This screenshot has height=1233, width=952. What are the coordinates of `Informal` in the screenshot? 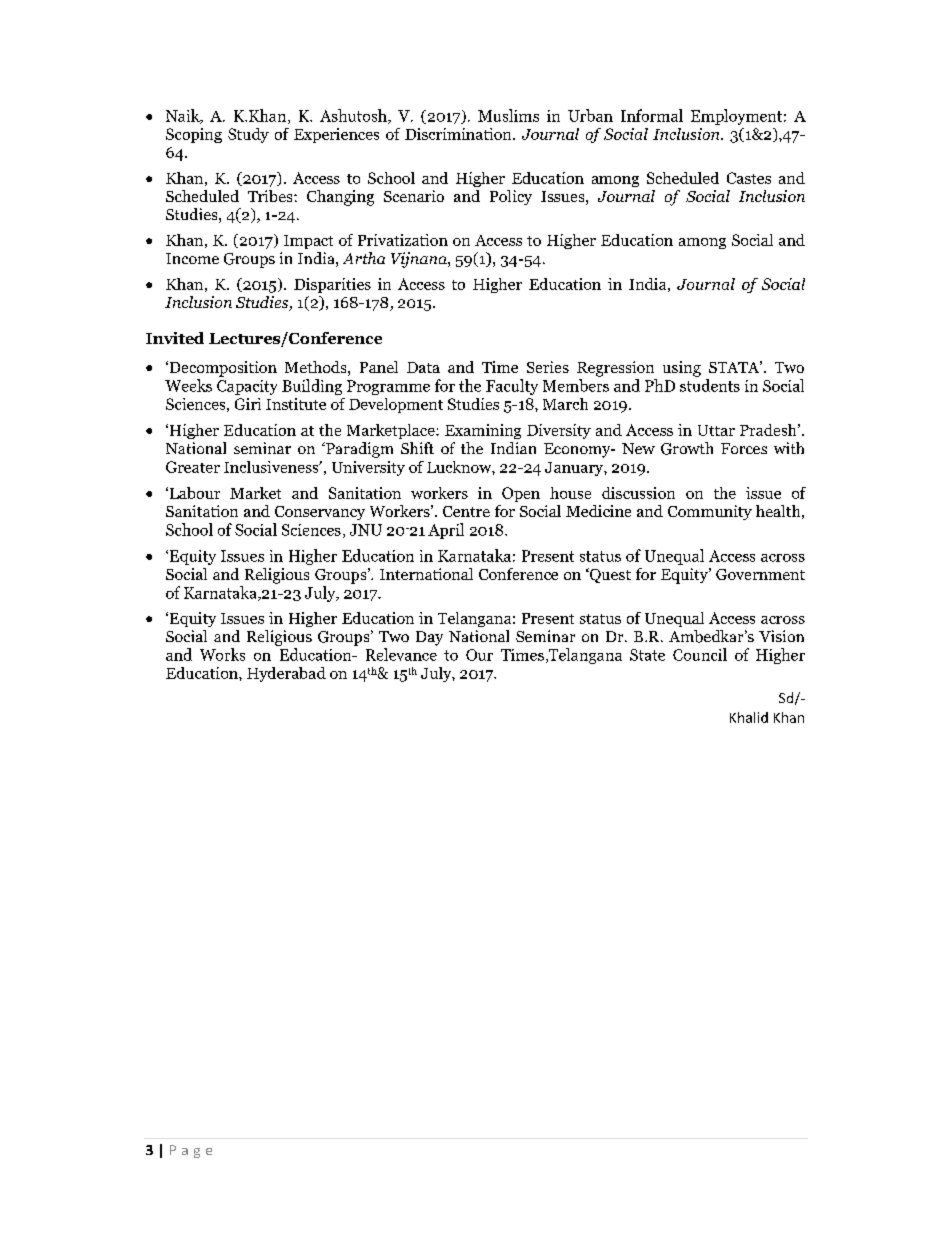 It's located at (652, 115).
